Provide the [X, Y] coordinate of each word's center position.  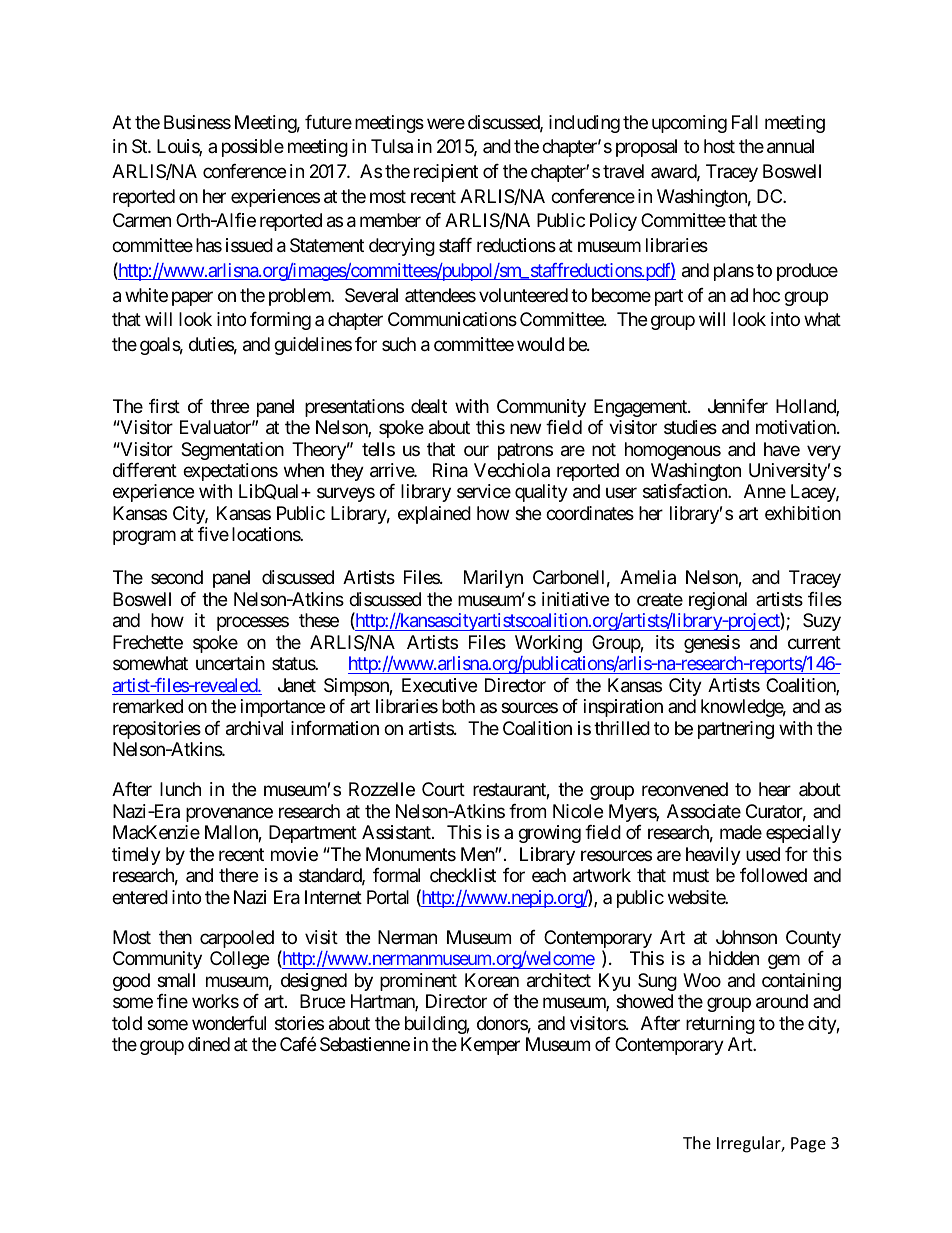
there [238, 875]
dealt [429, 406]
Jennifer [738, 406]
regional [718, 601]
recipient [446, 173]
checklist [463, 875]
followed [773, 875]
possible [253, 148]
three [229, 406]
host [719, 146]
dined [209, 1044]
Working [548, 644]
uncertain [230, 663]
